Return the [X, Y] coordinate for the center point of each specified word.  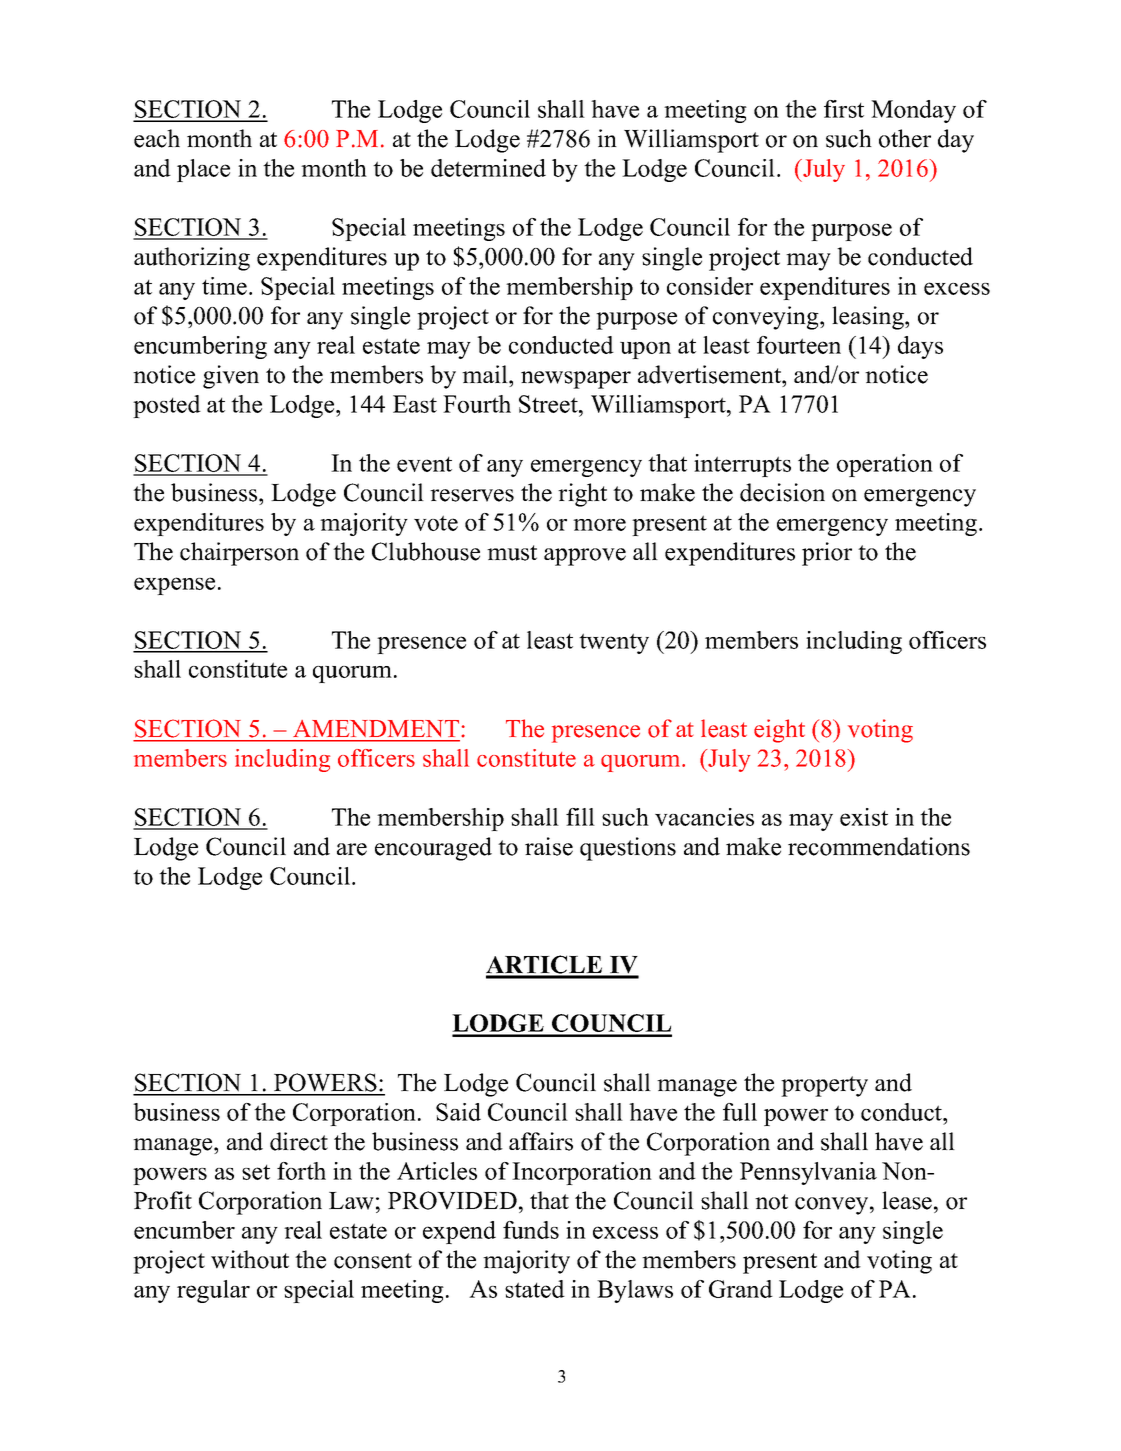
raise [549, 846]
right [582, 495]
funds [531, 1230]
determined [488, 168]
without [250, 1259]
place [203, 170]
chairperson [239, 554]
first [844, 109]
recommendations [879, 846]
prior [827, 554]
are [352, 849]
